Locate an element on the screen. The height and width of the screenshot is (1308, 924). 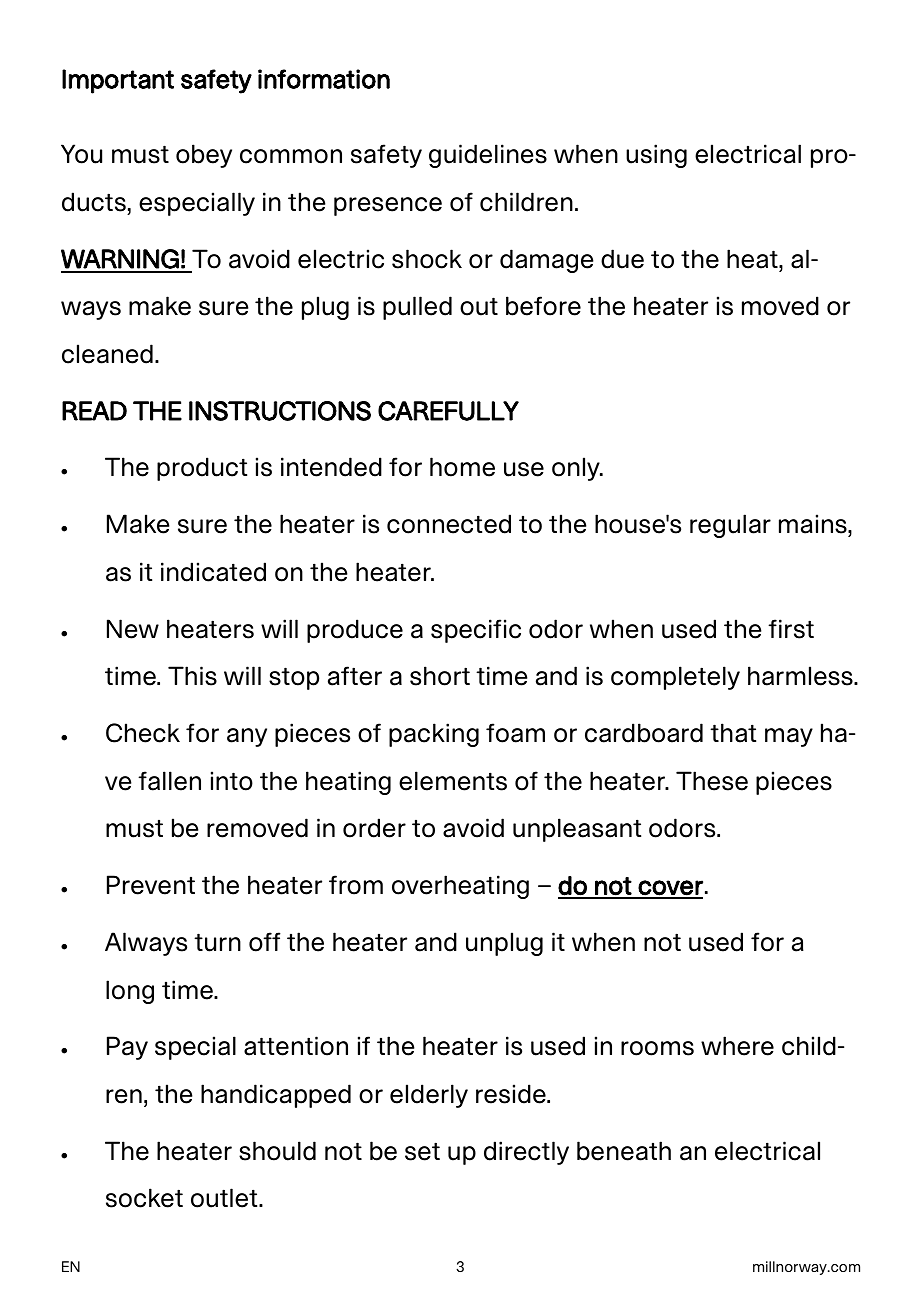
set is located at coordinates (422, 1151).
